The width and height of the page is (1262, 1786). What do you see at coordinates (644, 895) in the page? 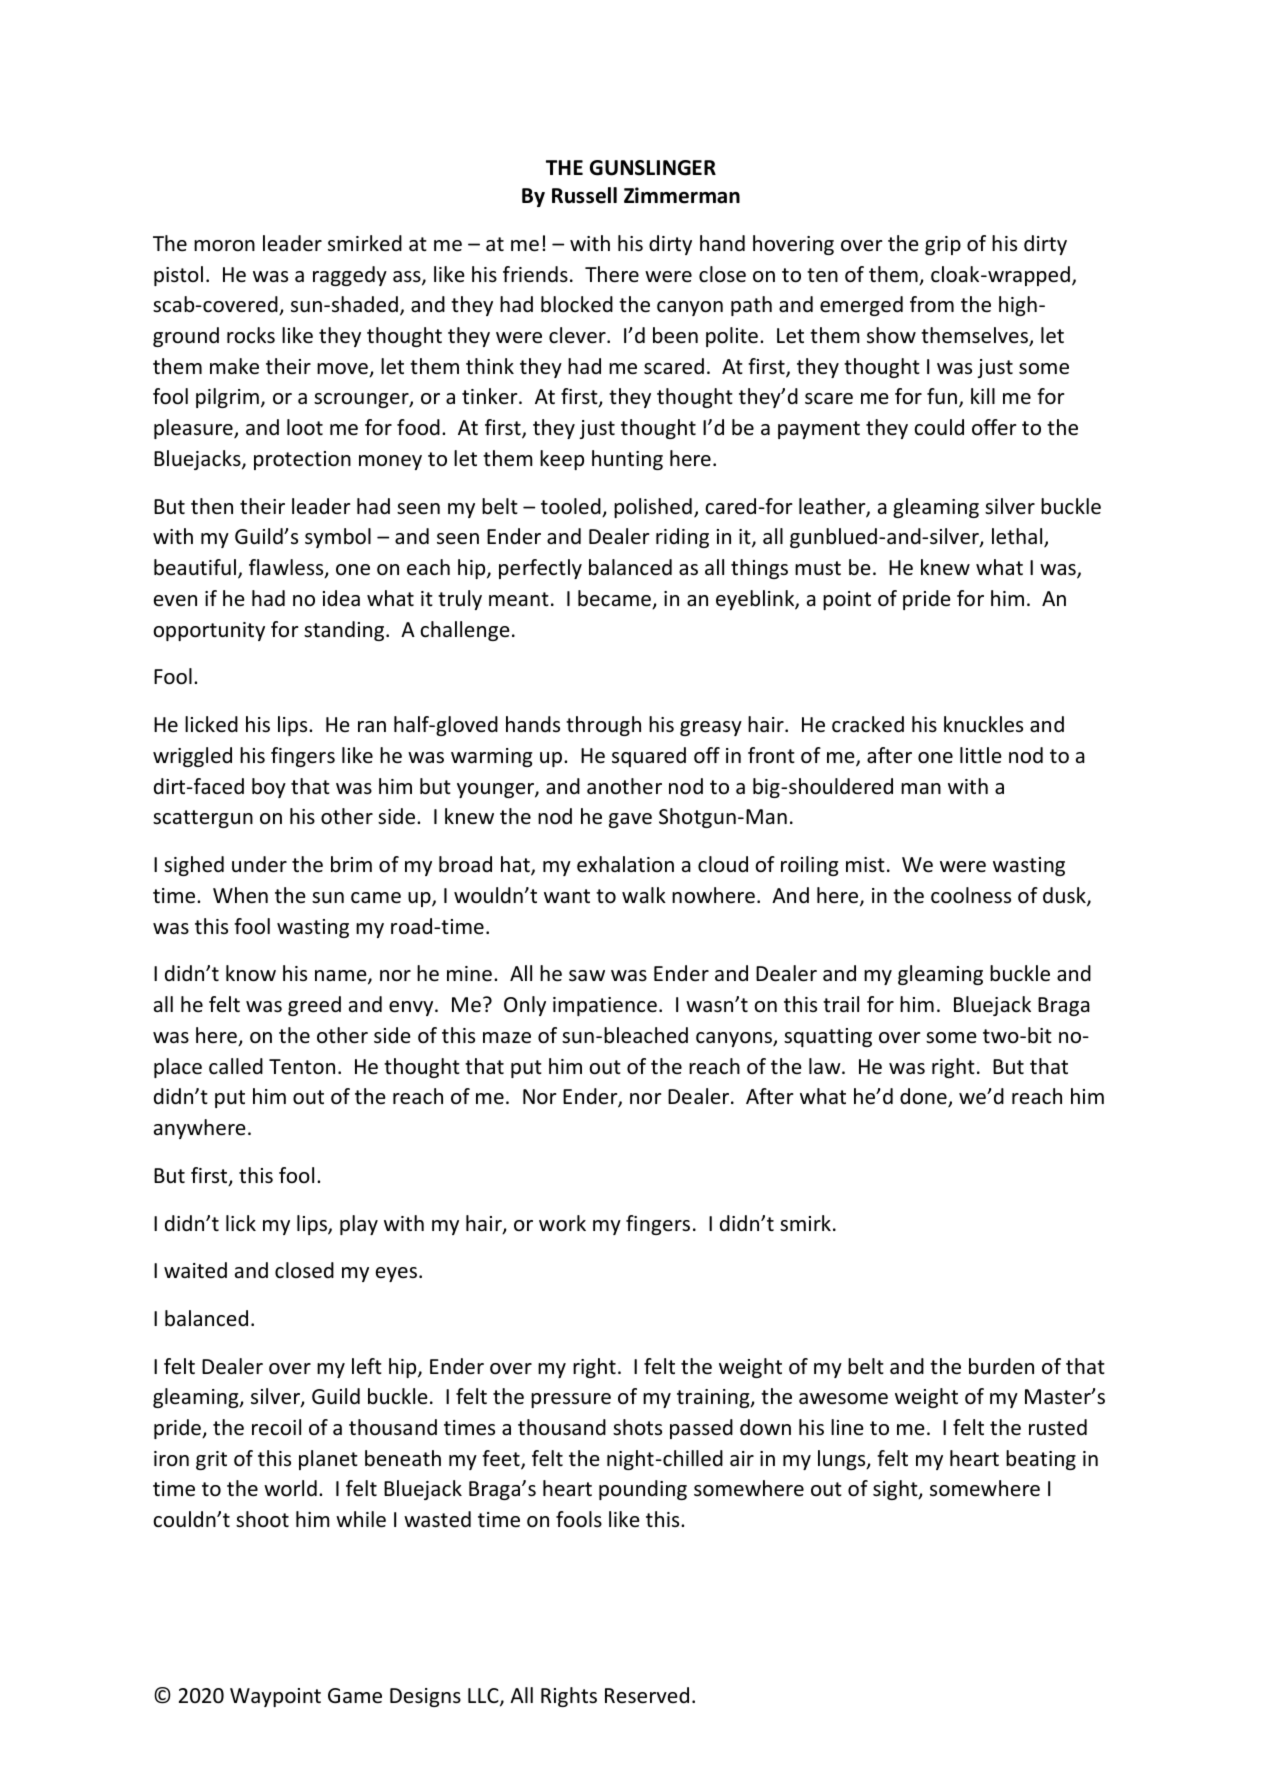
I see `walk` at bounding box center [644, 895].
